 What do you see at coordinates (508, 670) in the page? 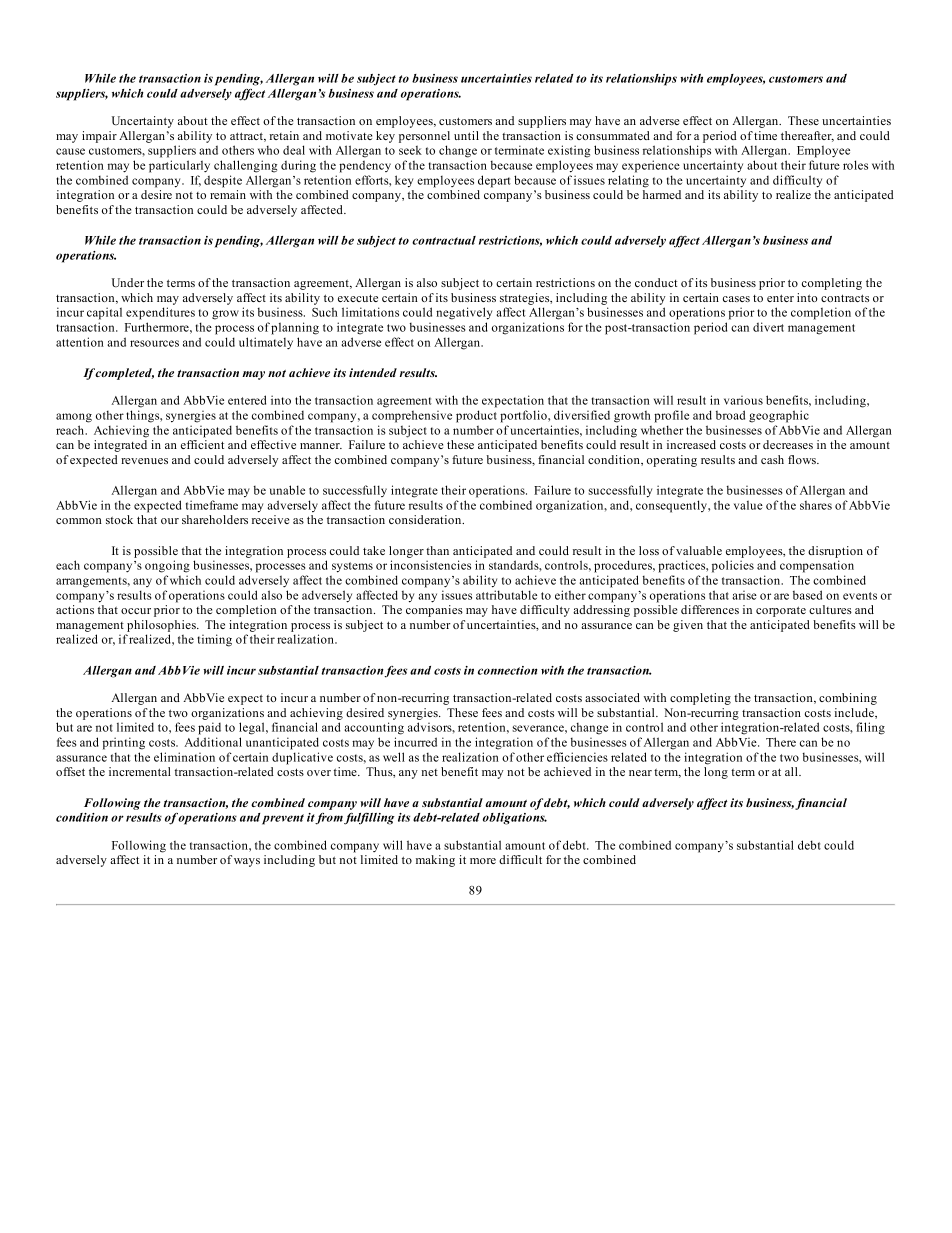
I see `connection` at bounding box center [508, 670].
